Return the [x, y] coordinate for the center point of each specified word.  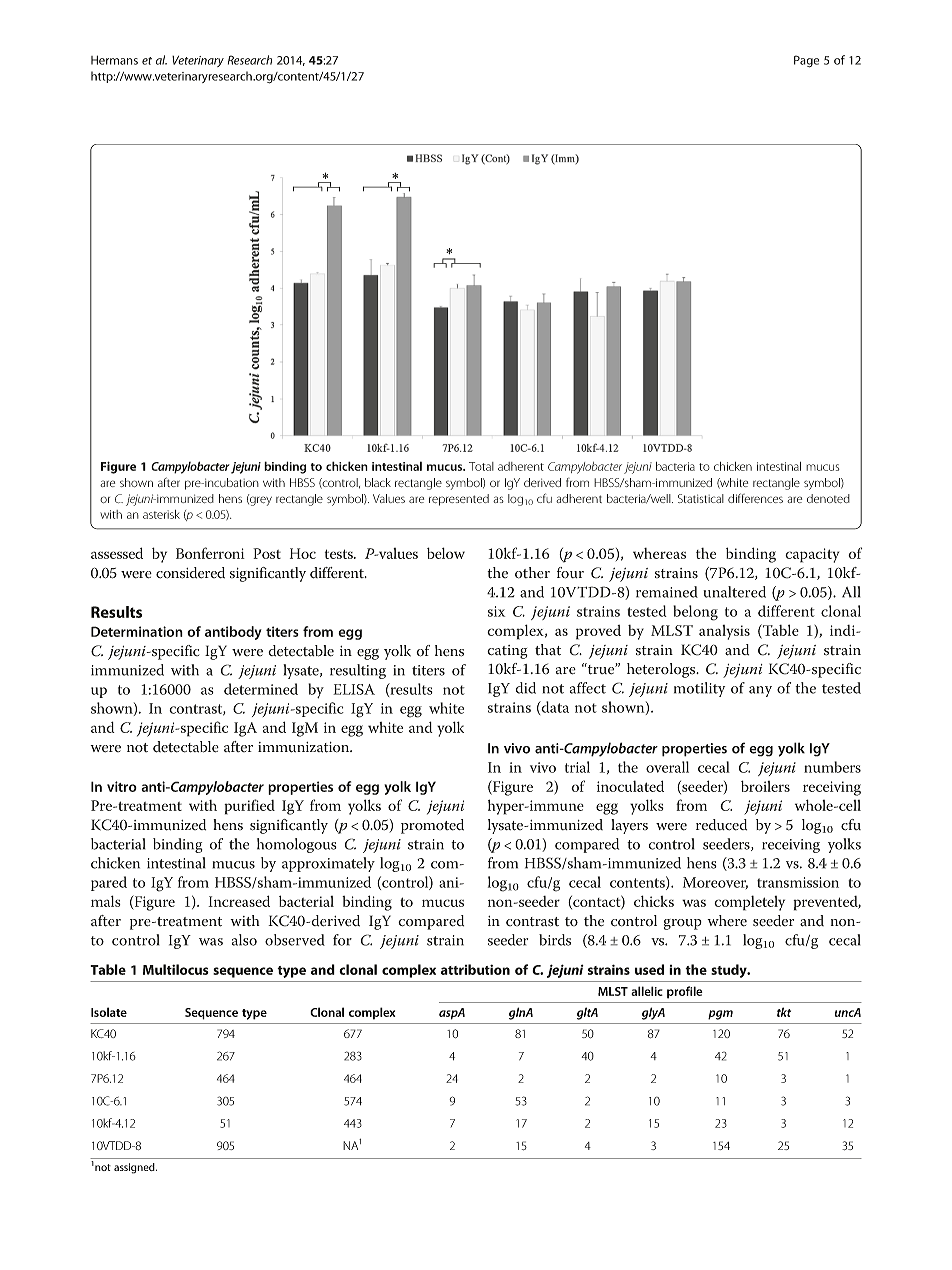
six [496, 611]
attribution [475, 969]
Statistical [701, 498]
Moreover [715, 883]
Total [481, 466]
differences [755, 498]
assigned [135, 1168]
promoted [432, 826]
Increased [239, 901]
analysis [724, 632]
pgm [720, 1015]
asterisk [161, 514]
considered [190, 573]
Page [806, 61]
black [378, 482]
